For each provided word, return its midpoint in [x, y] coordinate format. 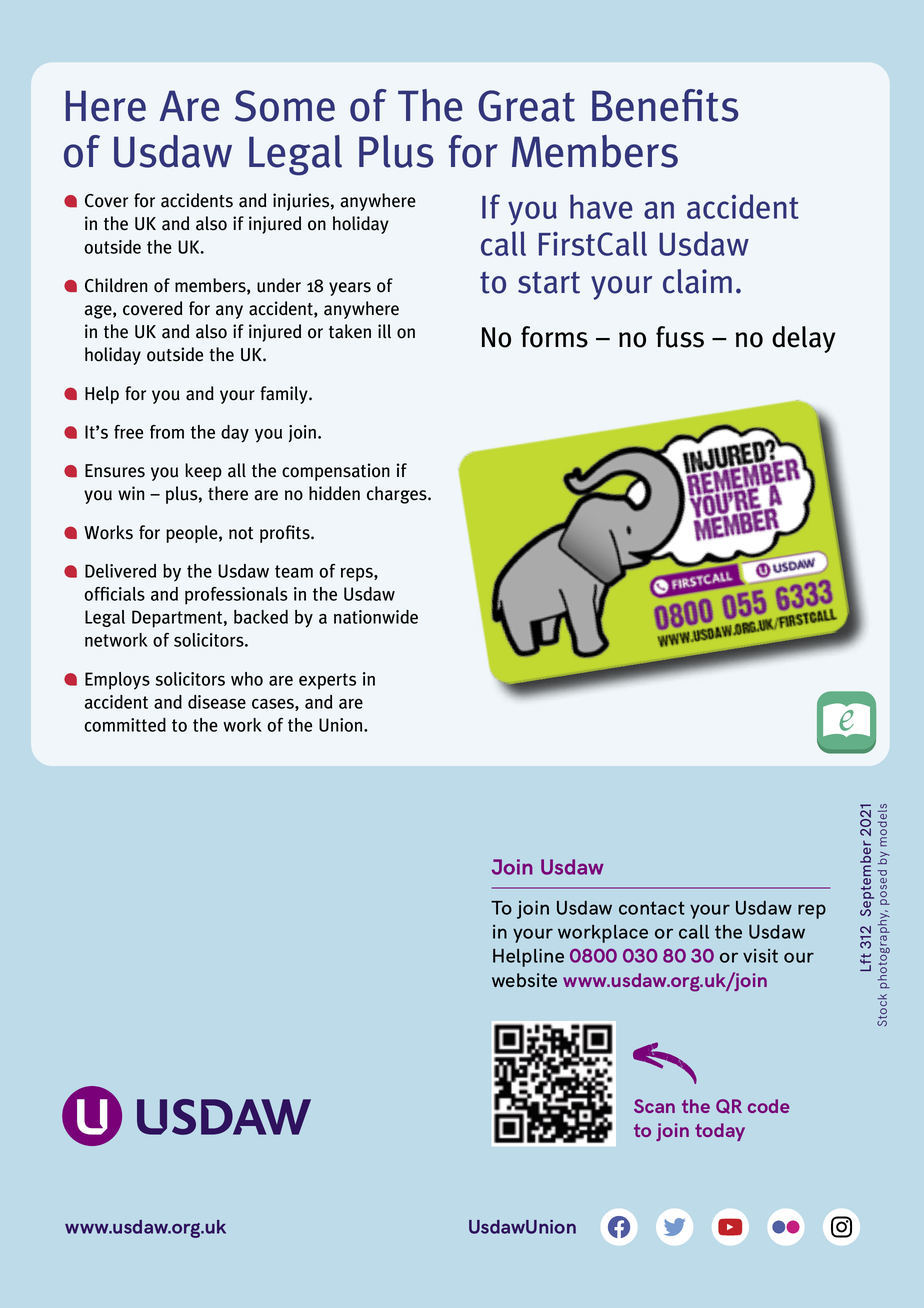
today [720, 1132]
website [524, 980]
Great [526, 106]
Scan [654, 1106]
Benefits [665, 105]
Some [285, 106]
